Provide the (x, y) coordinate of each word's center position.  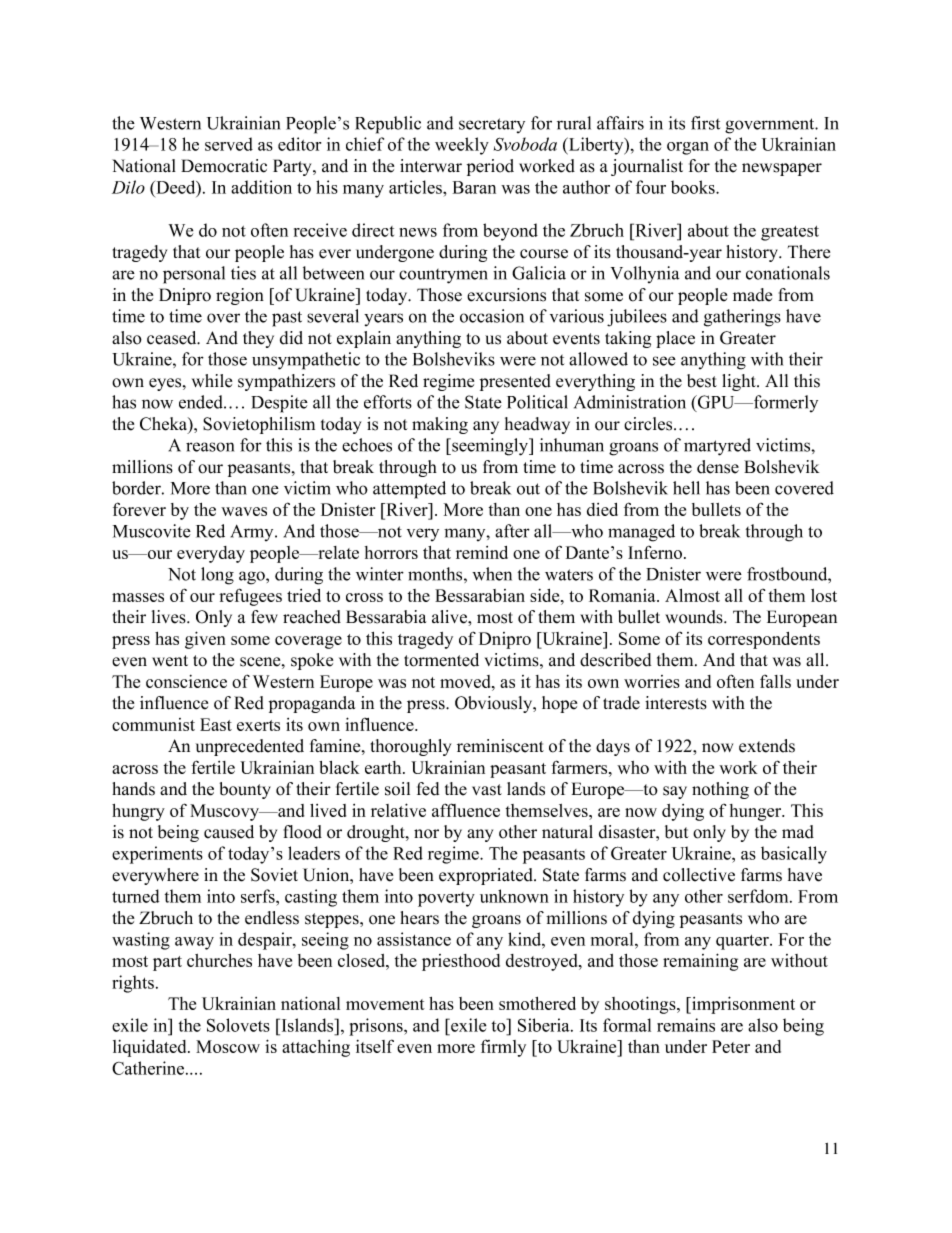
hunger (757, 812)
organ (688, 148)
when (492, 574)
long (217, 576)
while (212, 381)
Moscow (228, 1046)
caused (229, 832)
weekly (462, 146)
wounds (695, 617)
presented (515, 382)
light (740, 382)
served (229, 144)
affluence (466, 810)
